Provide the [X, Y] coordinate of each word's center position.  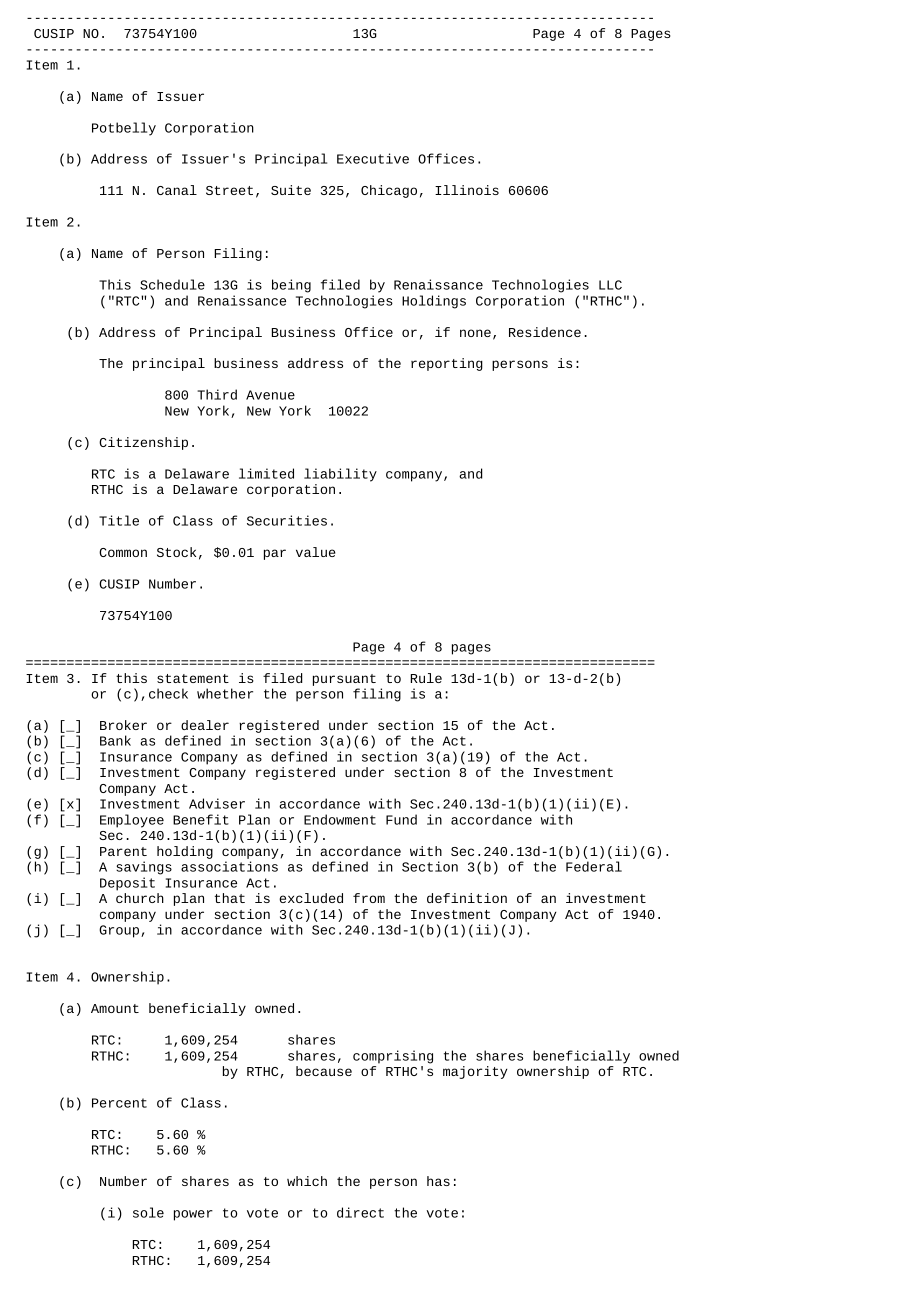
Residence [545, 332]
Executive [373, 158]
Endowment [340, 819]
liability [340, 475]
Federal [594, 866]
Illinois [467, 190]
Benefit [201, 819]
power [193, 1215]
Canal [177, 190]
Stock [176, 552]
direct [360, 1212]
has [438, 1181]
